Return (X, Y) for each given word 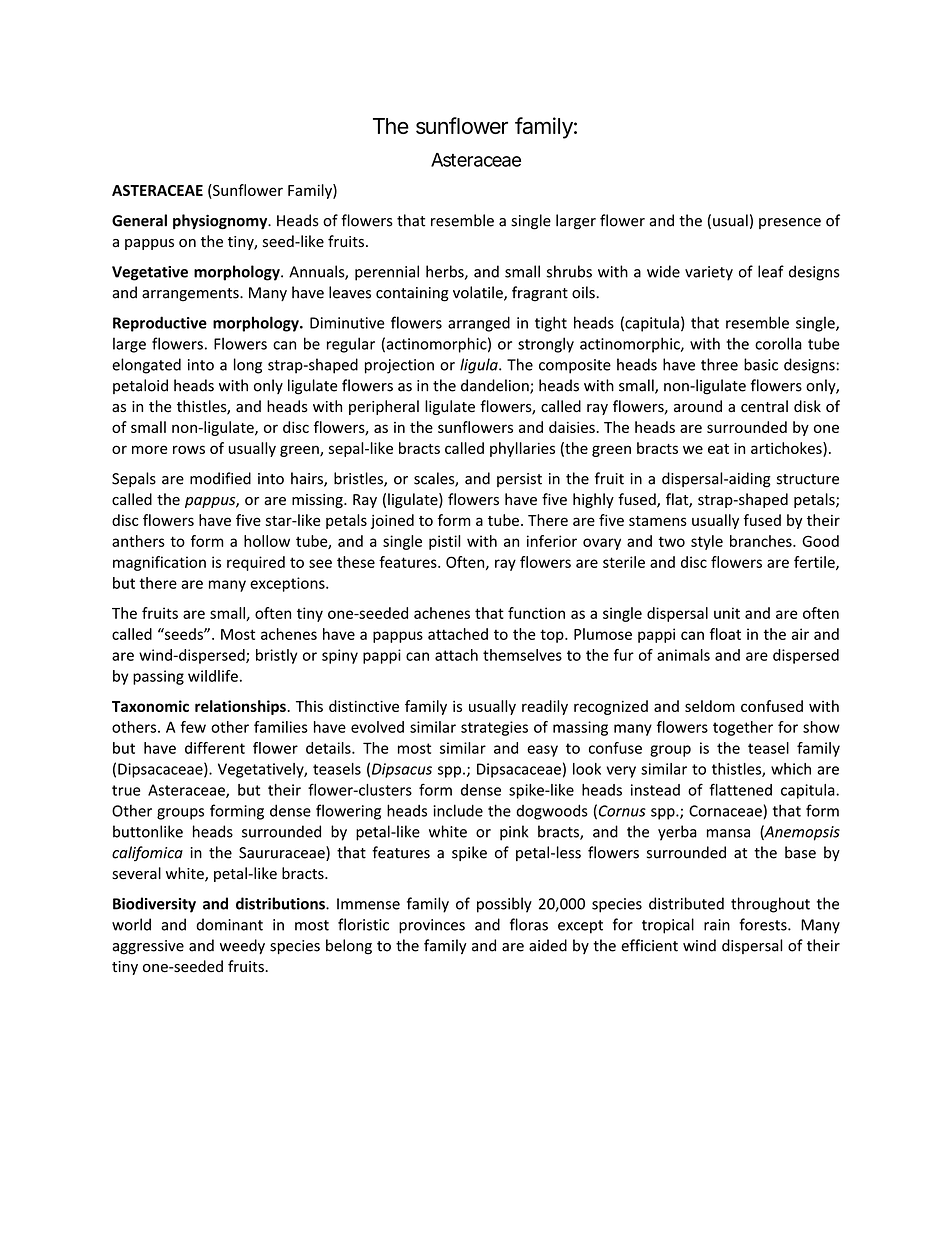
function (536, 613)
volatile (479, 293)
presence (790, 223)
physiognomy (221, 222)
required (256, 563)
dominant (229, 924)
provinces (432, 926)
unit (727, 613)
